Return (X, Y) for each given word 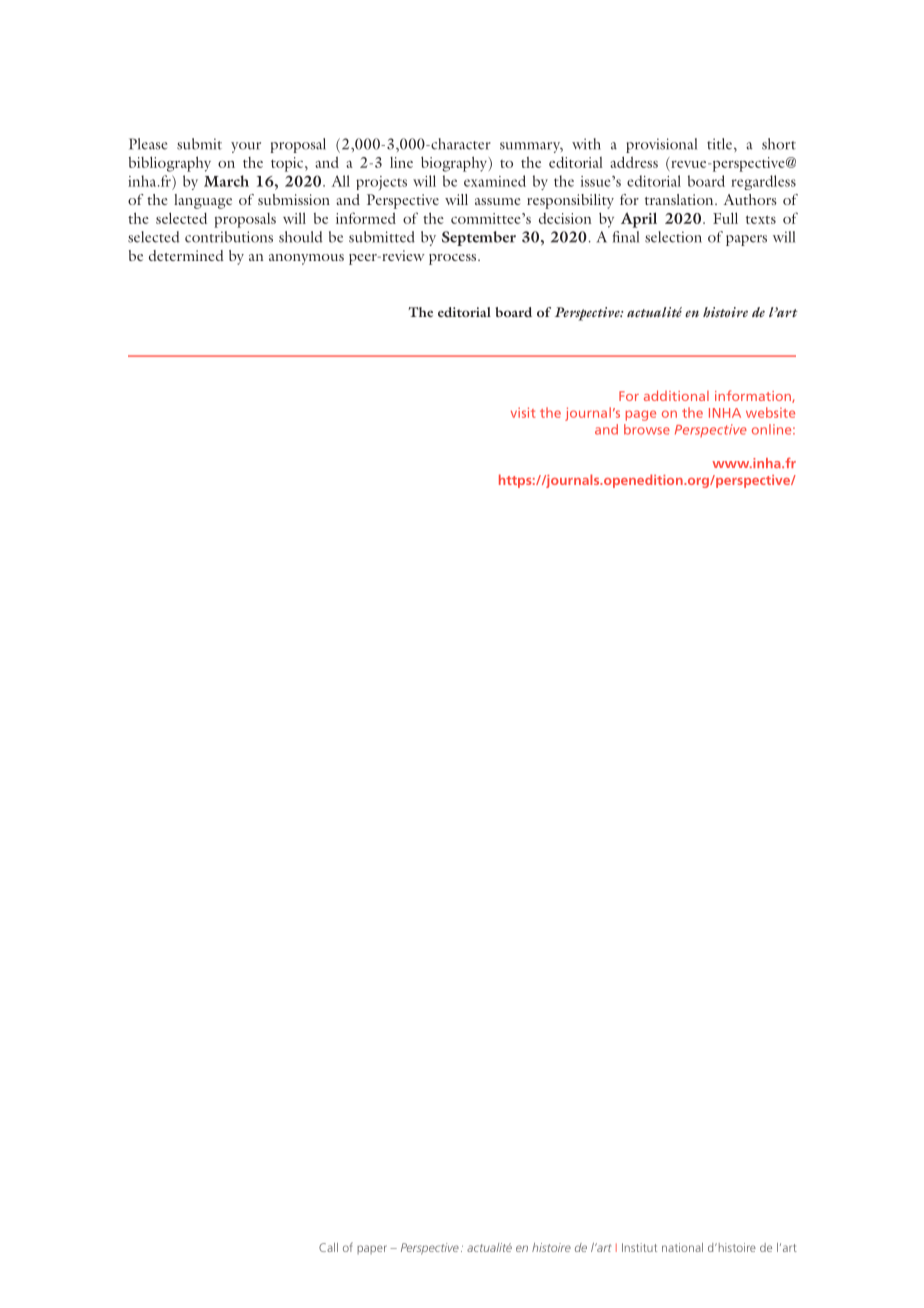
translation (680, 199)
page (641, 415)
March (226, 181)
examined (495, 181)
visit (523, 412)
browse (647, 429)
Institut (639, 1247)
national (682, 1247)
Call (328, 1247)
